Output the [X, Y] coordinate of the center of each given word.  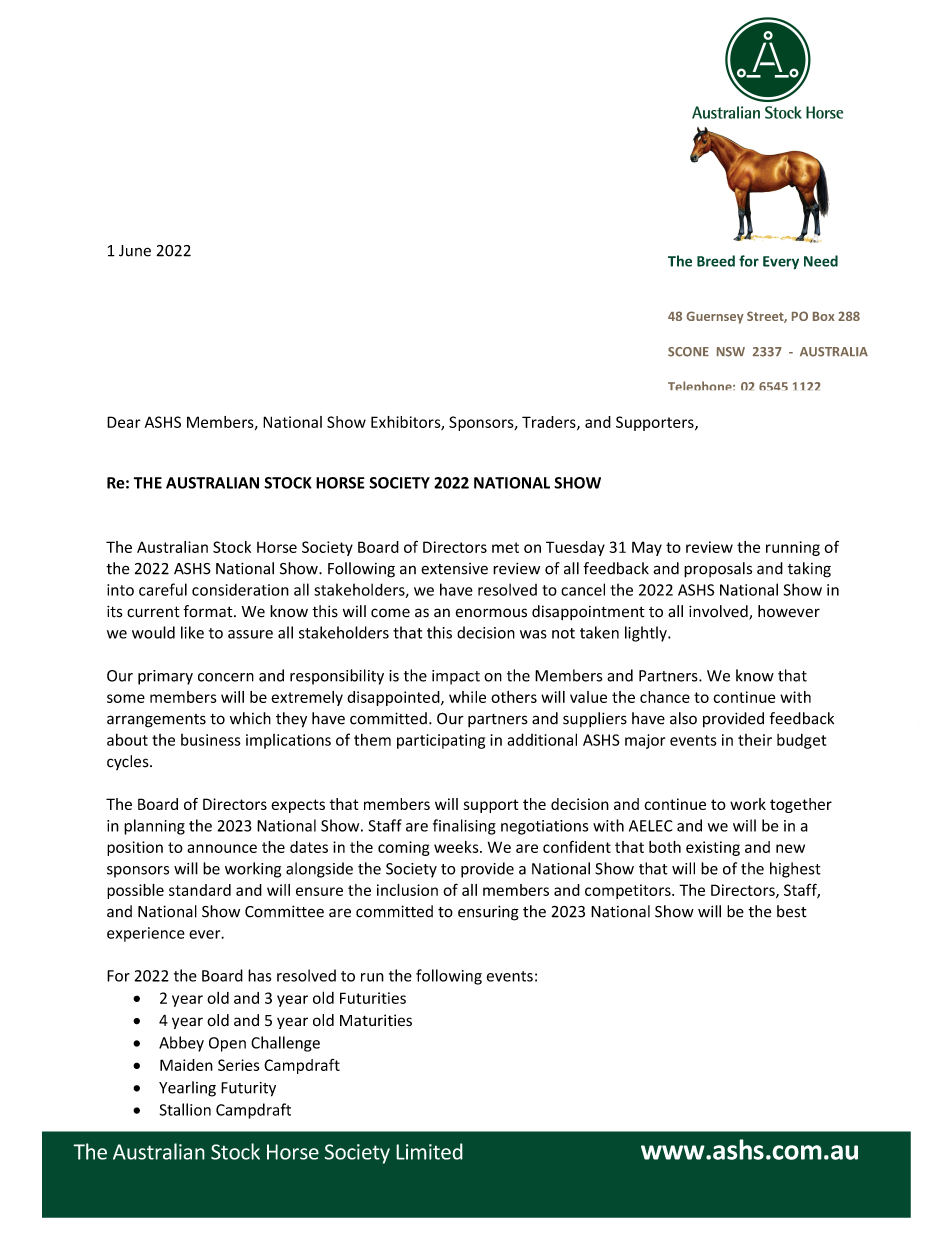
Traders [550, 423]
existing [713, 848]
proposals [718, 570]
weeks [457, 847]
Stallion [185, 1109]
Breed [716, 261]
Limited [429, 1151]
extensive [454, 569]
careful [163, 589]
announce [222, 848]
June [135, 251]
